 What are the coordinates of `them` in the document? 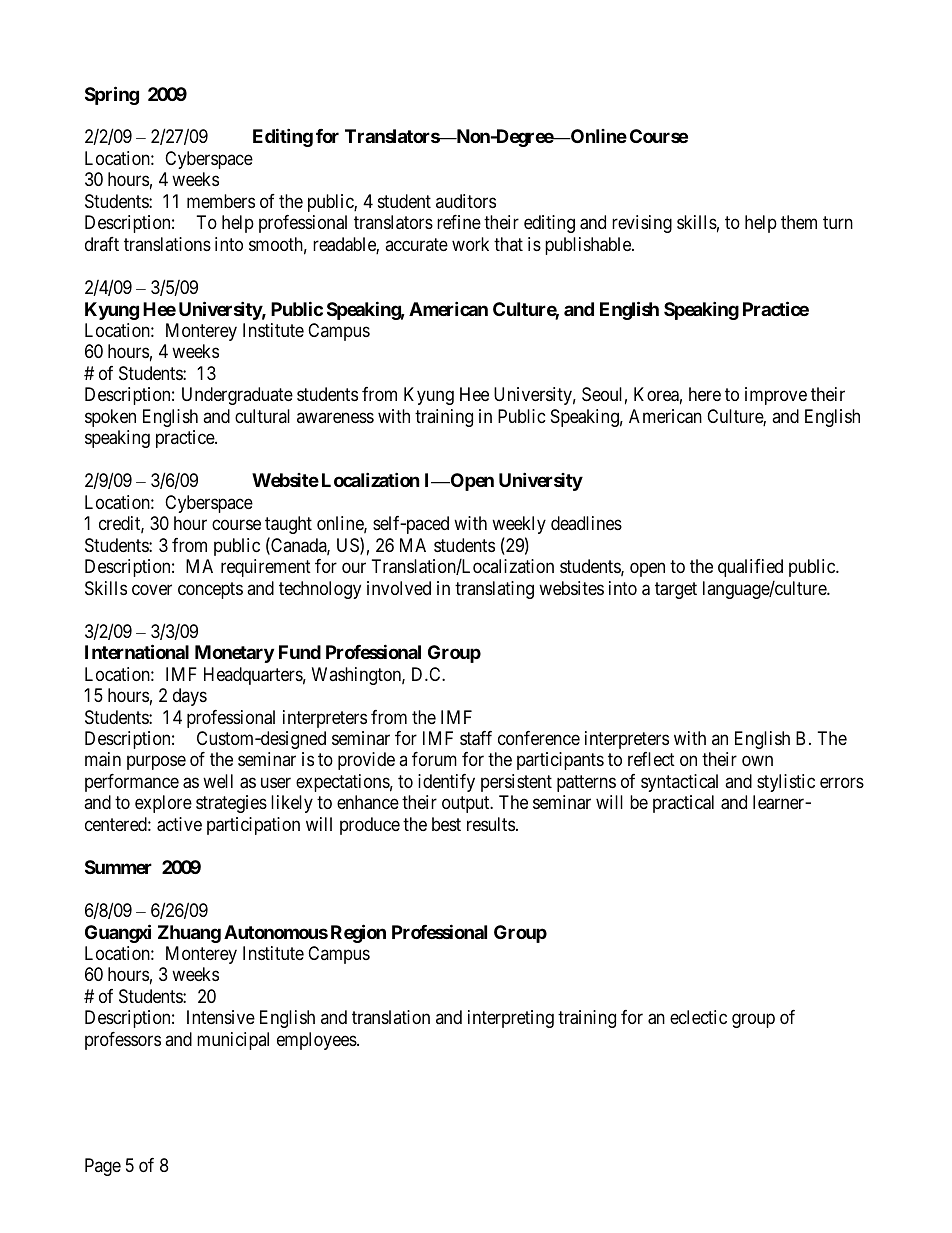 It's located at (799, 222).
